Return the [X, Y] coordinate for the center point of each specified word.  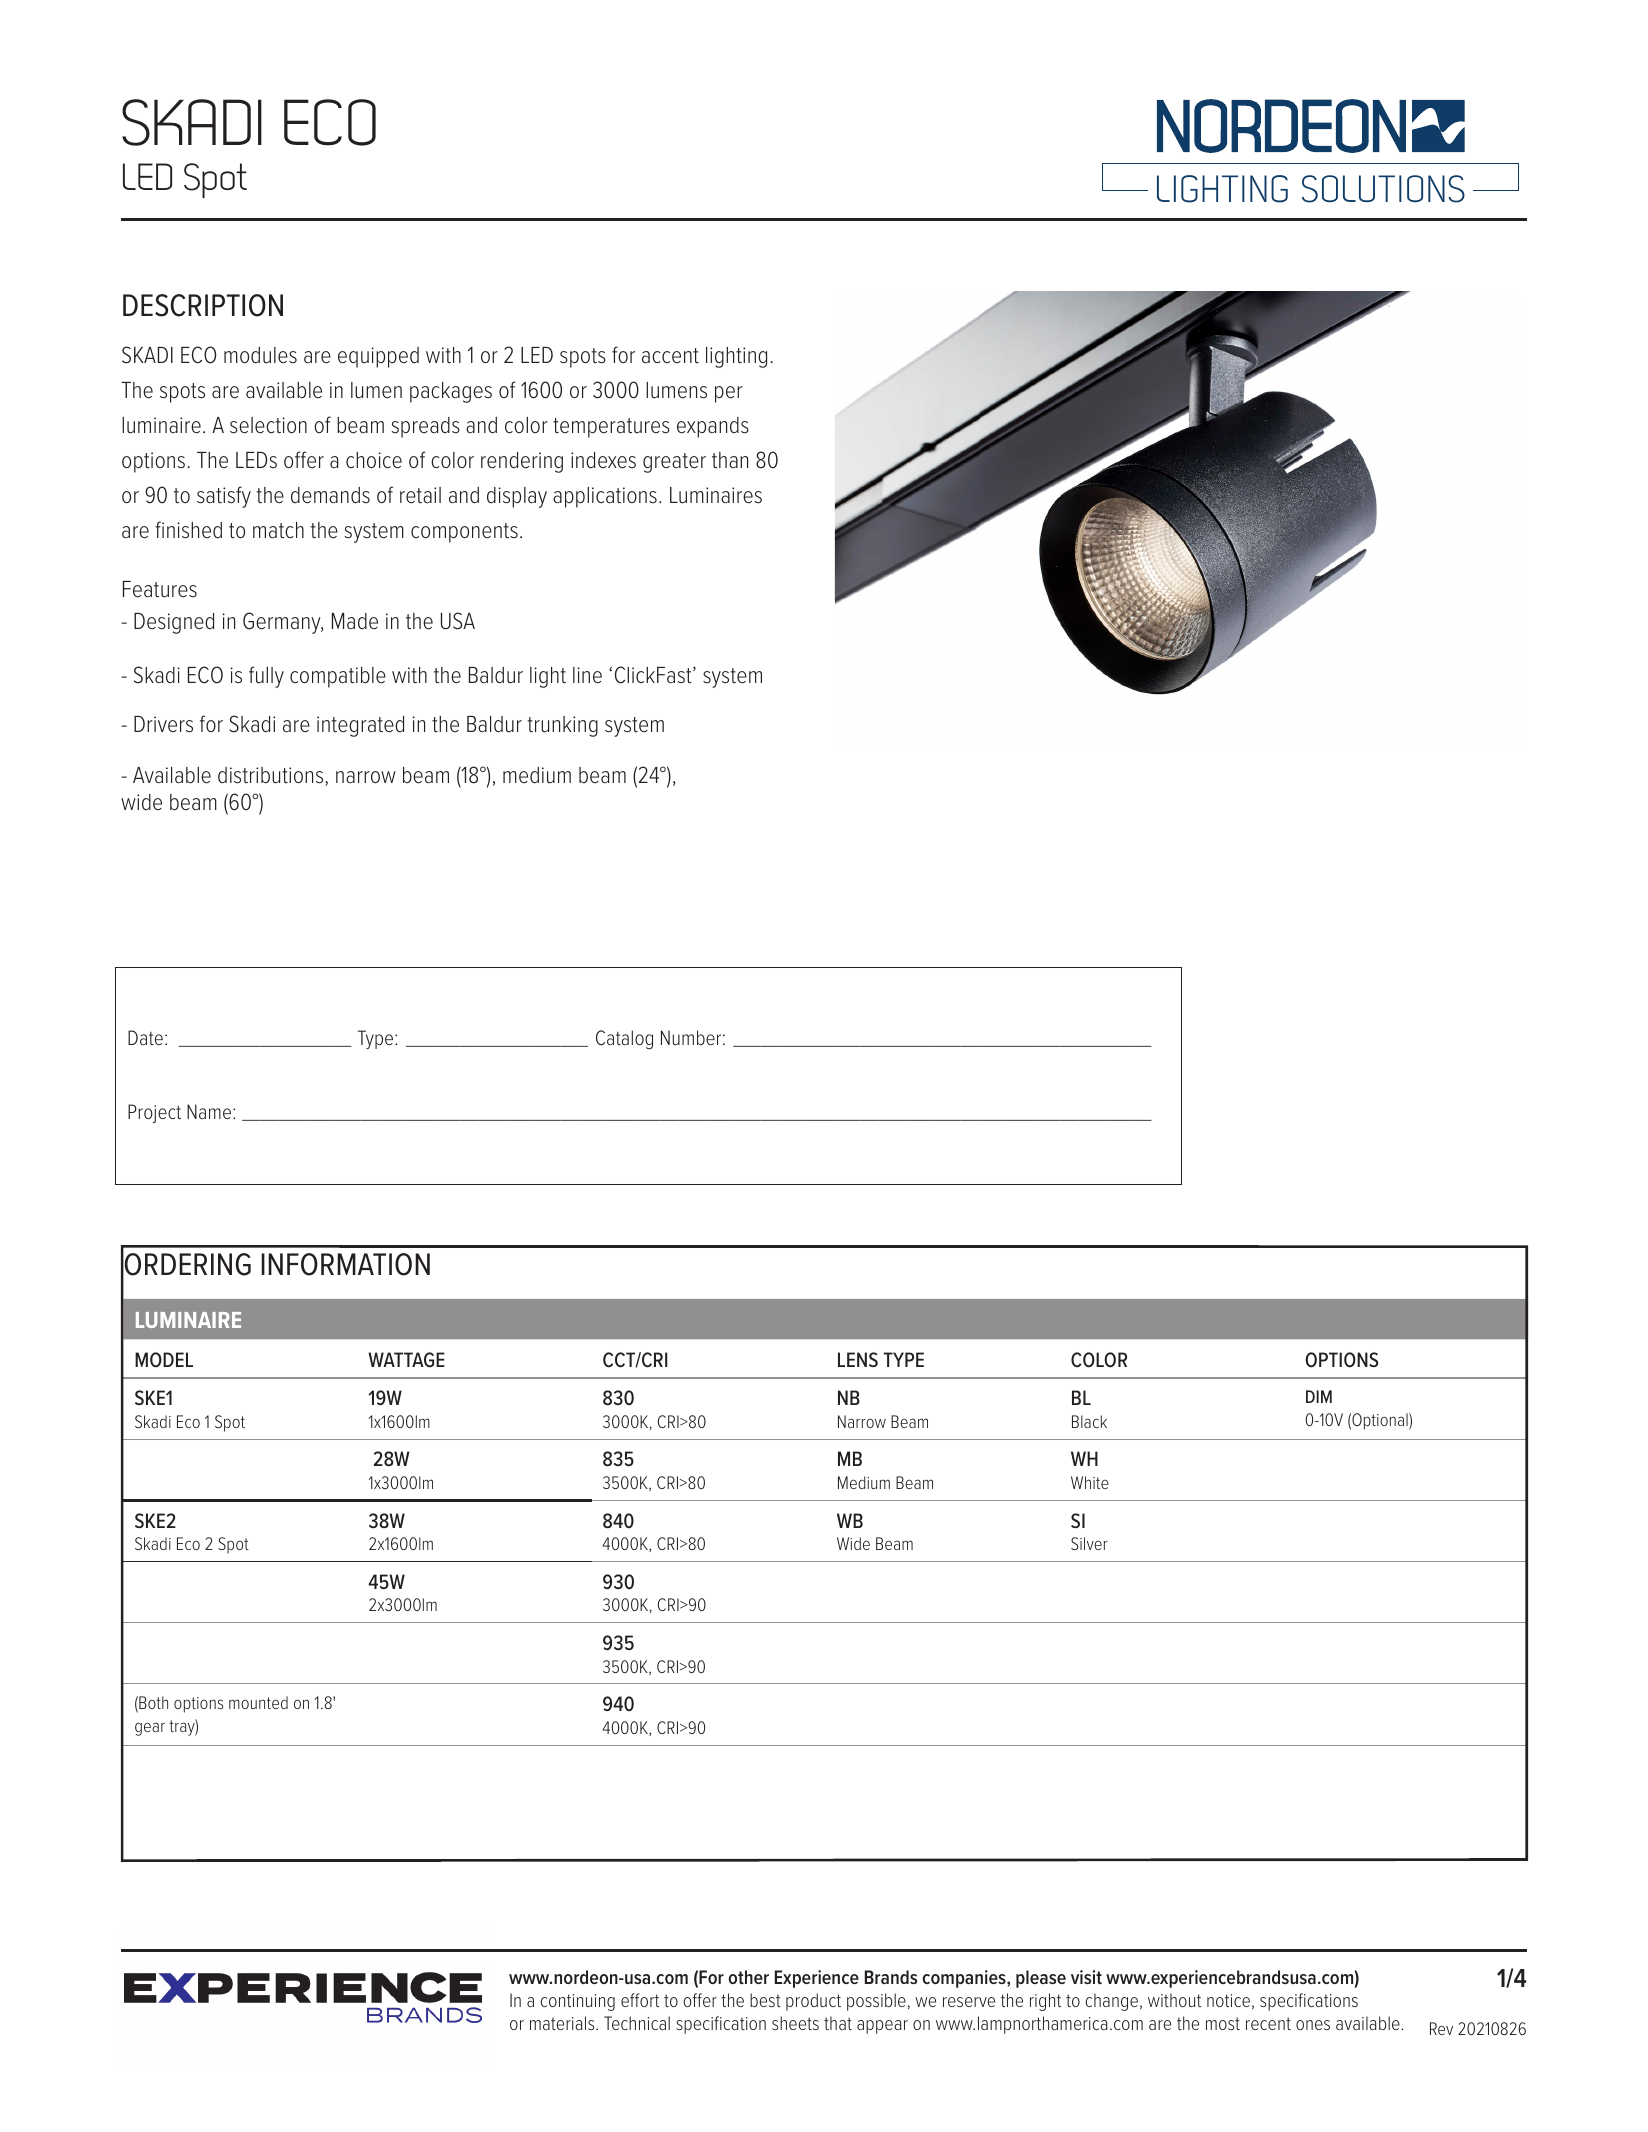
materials [563, 2023]
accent [670, 356]
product [813, 2002]
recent [1268, 2023]
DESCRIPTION [203, 305]
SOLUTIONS [1383, 189]
